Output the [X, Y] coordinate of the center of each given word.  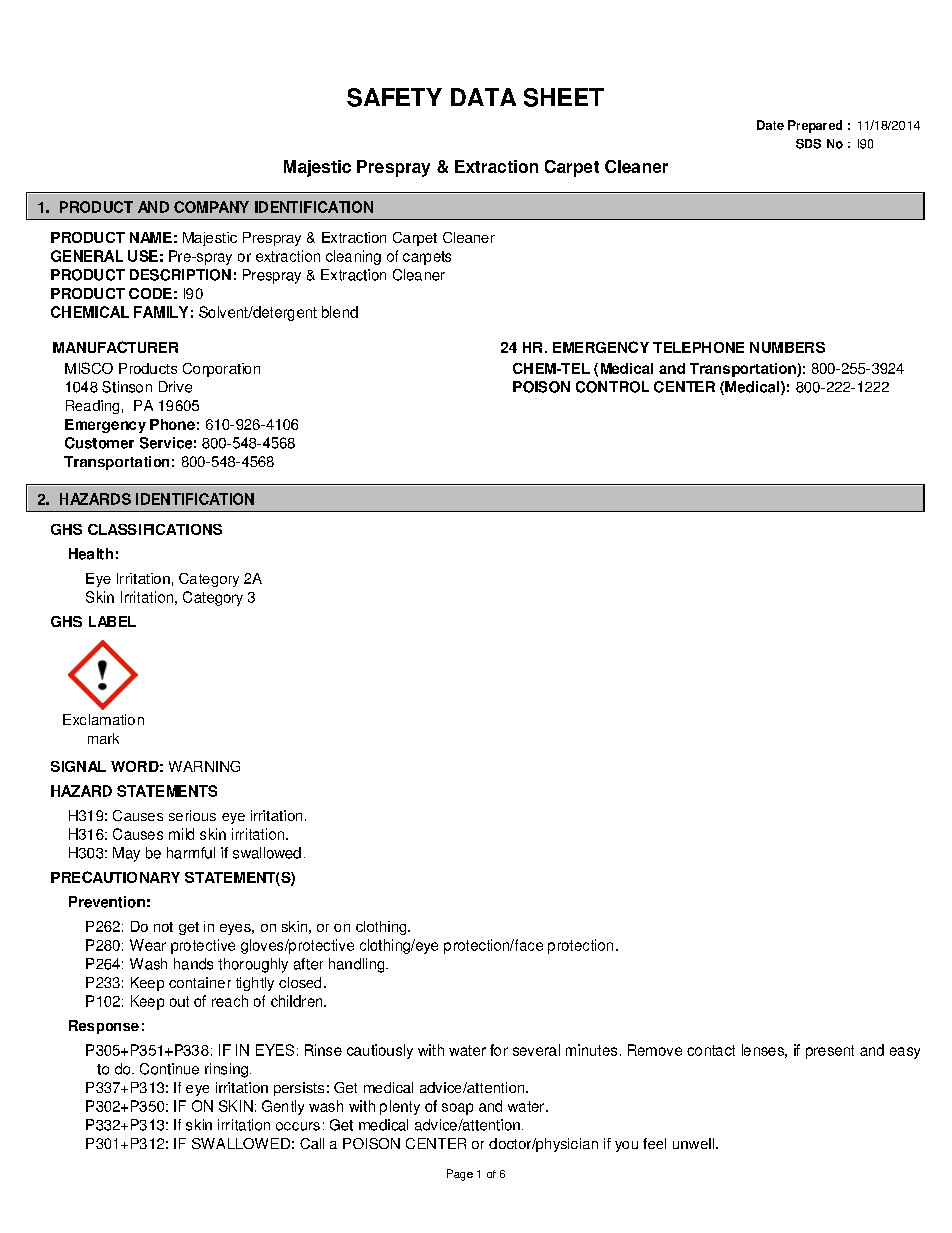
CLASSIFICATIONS [155, 529]
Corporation [221, 370]
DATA [483, 97]
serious [192, 815]
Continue [169, 1069]
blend [340, 312]
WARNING [204, 766]
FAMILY [161, 312]
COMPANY [211, 207]
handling [358, 965]
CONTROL [612, 387]
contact [711, 1050]
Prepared [815, 126]
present [830, 1052]
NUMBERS [787, 347]
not [163, 927]
